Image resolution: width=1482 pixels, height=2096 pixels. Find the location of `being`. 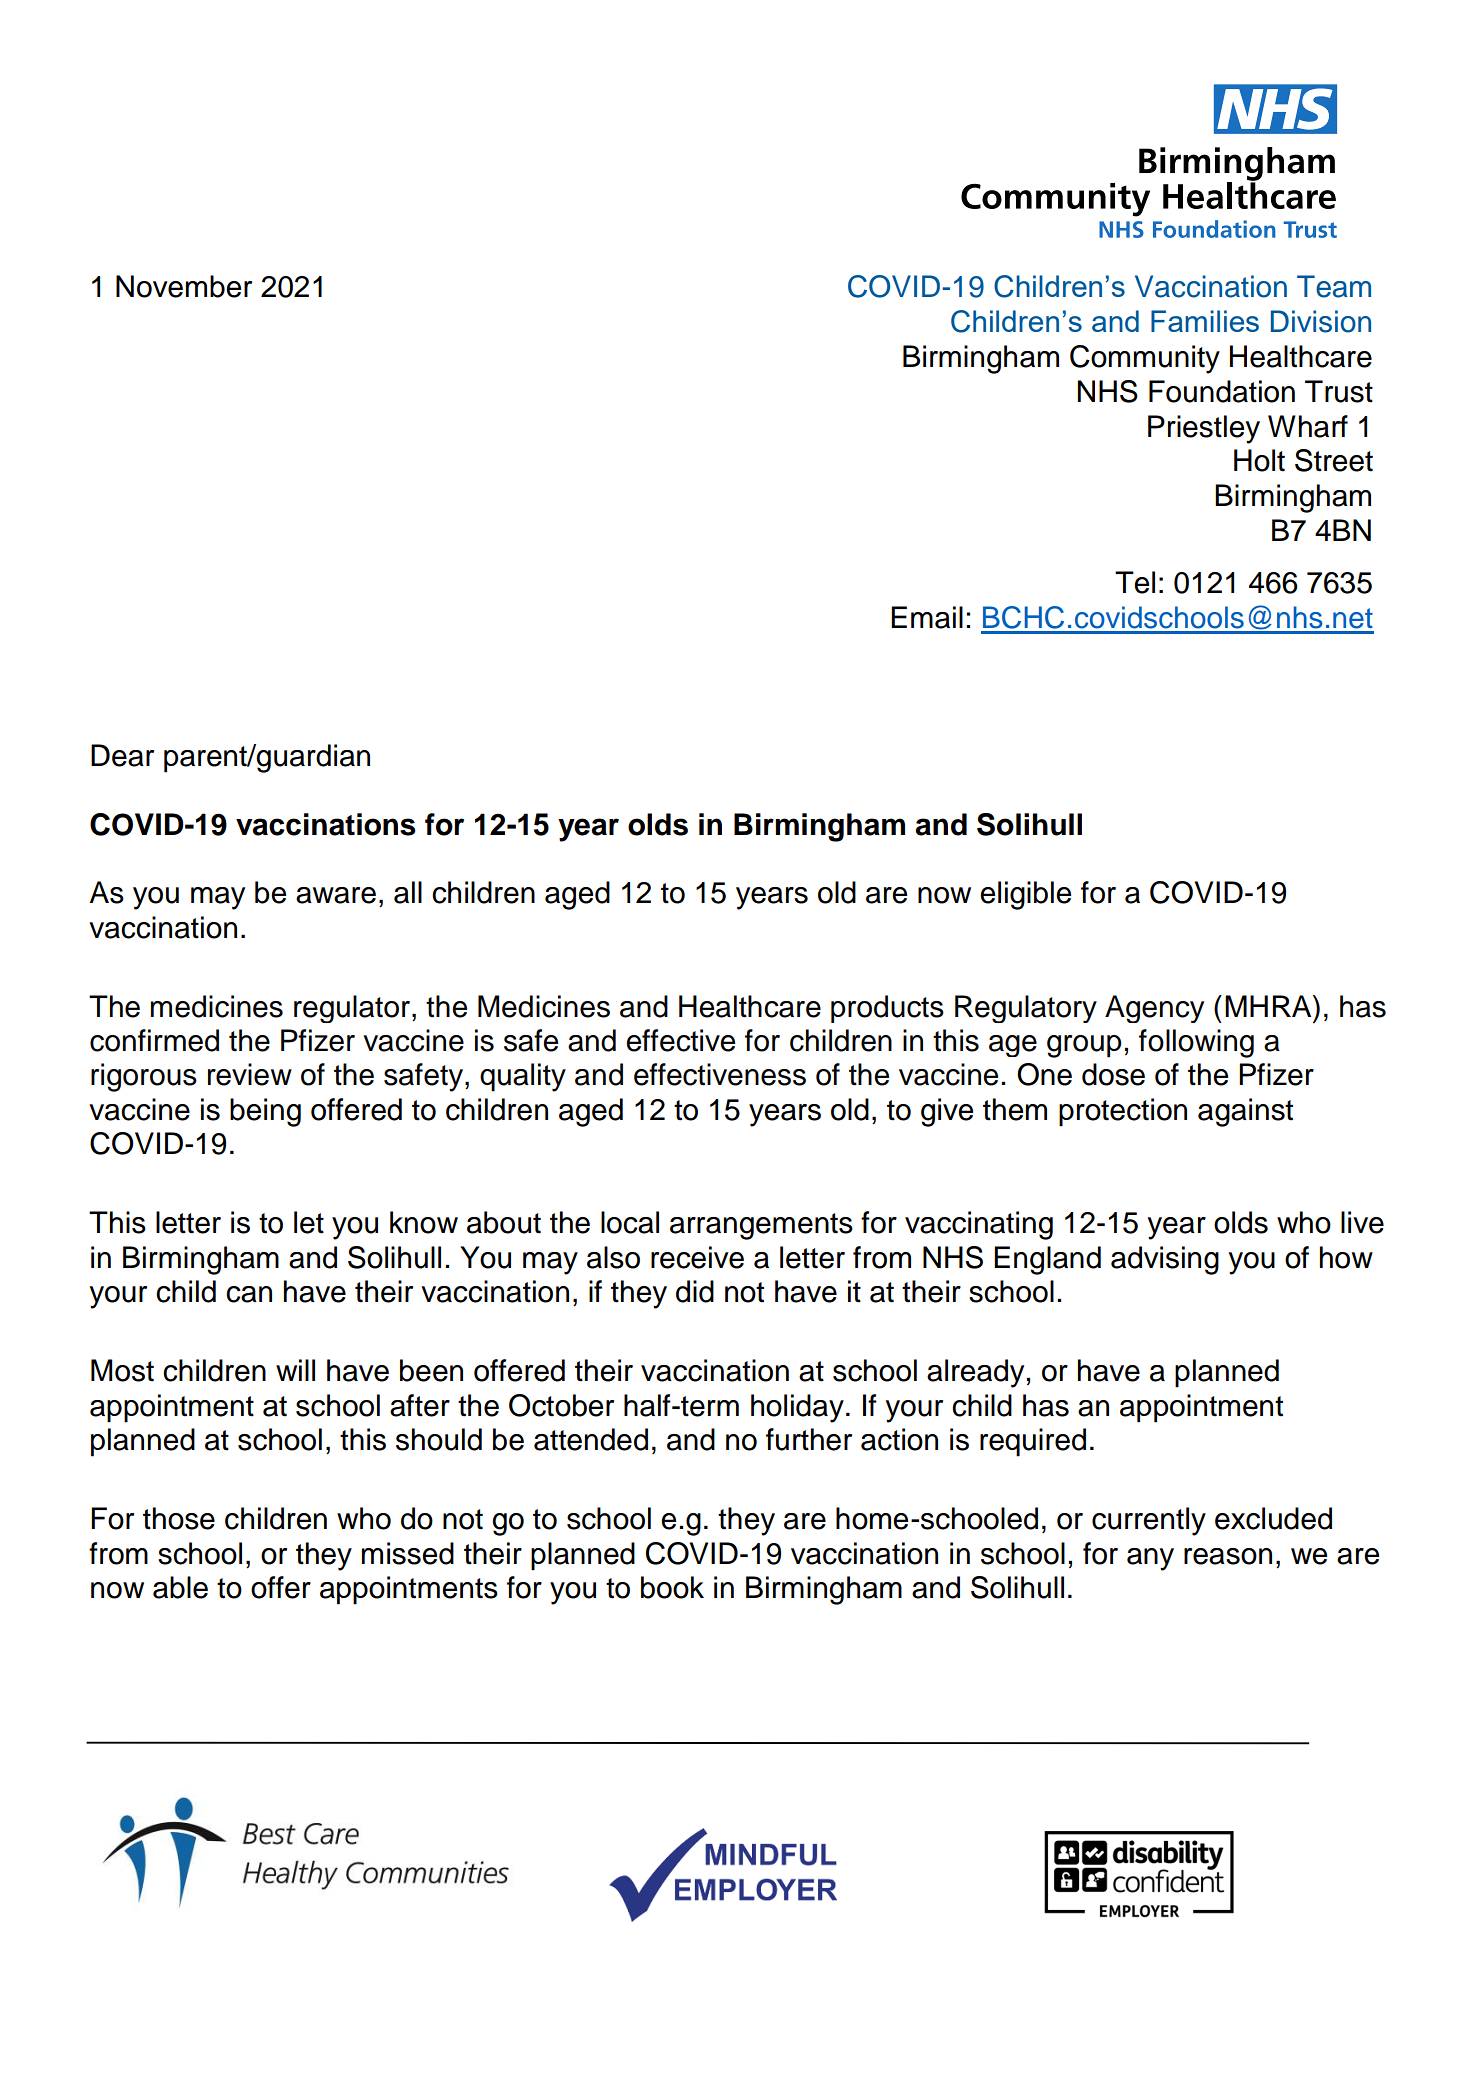

being is located at coordinates (265, 1112).
